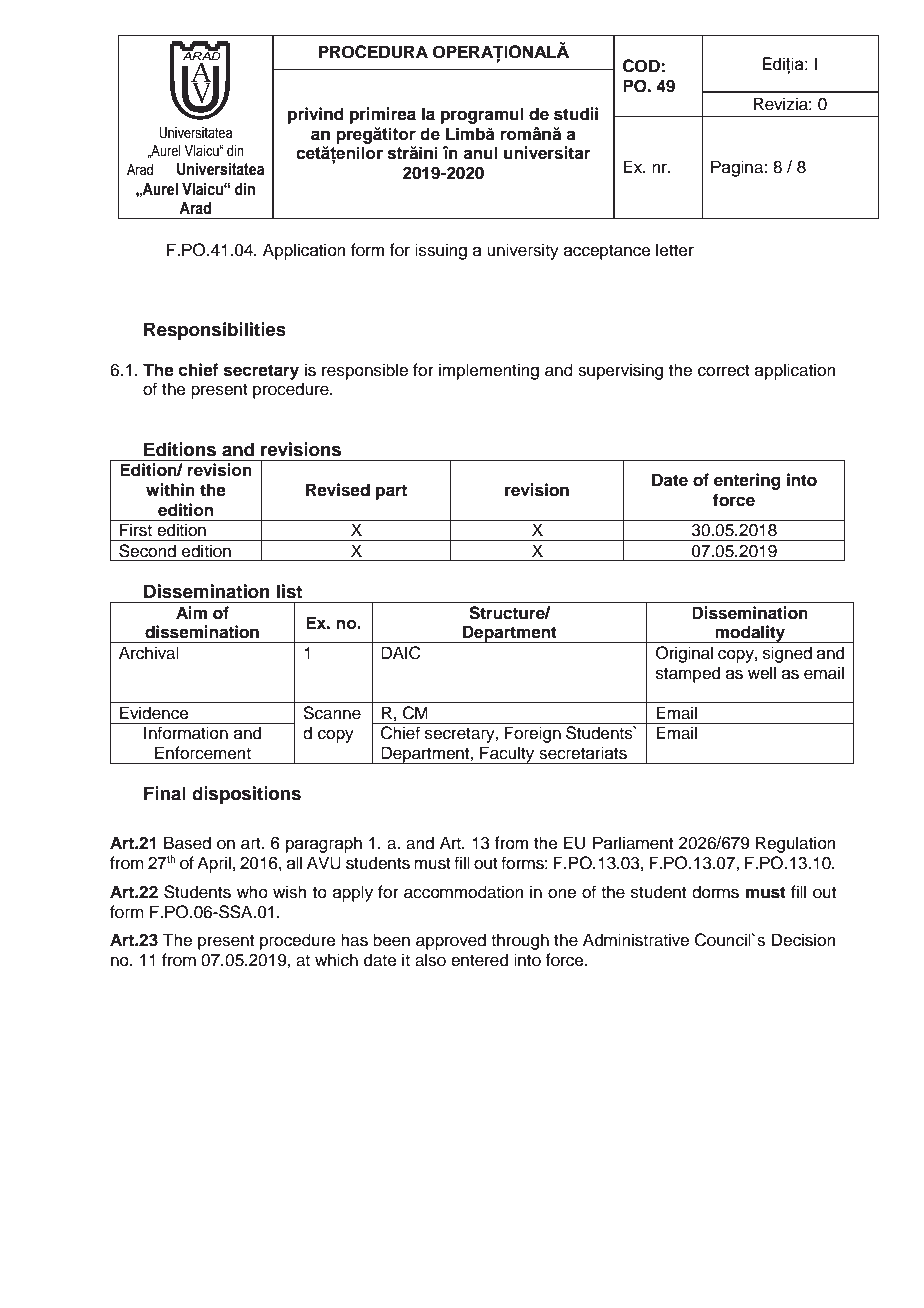 The width and height of the screenshot is (924, 1308). What do you see at coordinates (170, 489) in the screenshot?
I see `within` at bounding box center [170, 489].
